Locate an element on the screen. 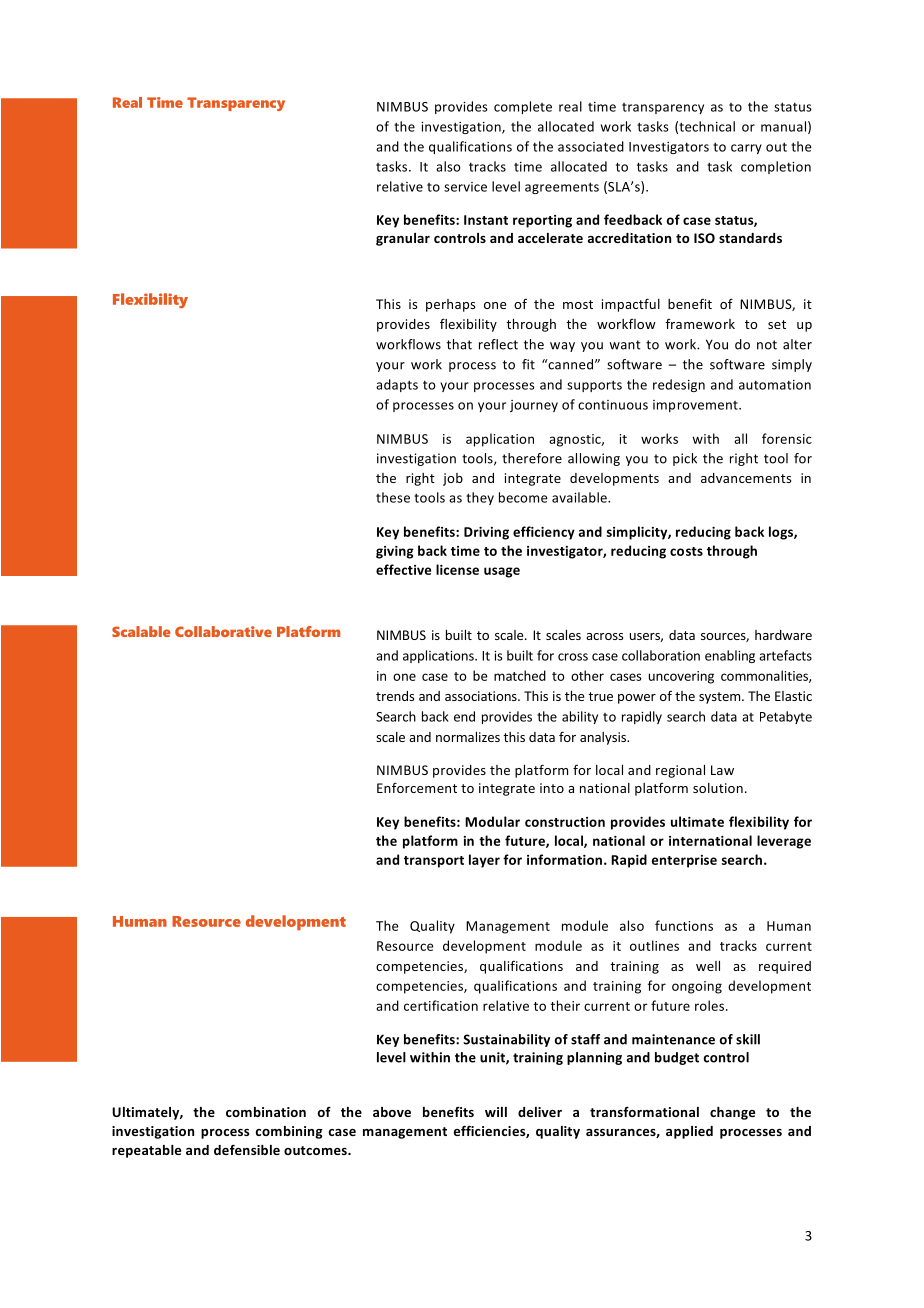 This screenshot has width=924, height=1308. Enforcement is located at coordinates (417, 787).
